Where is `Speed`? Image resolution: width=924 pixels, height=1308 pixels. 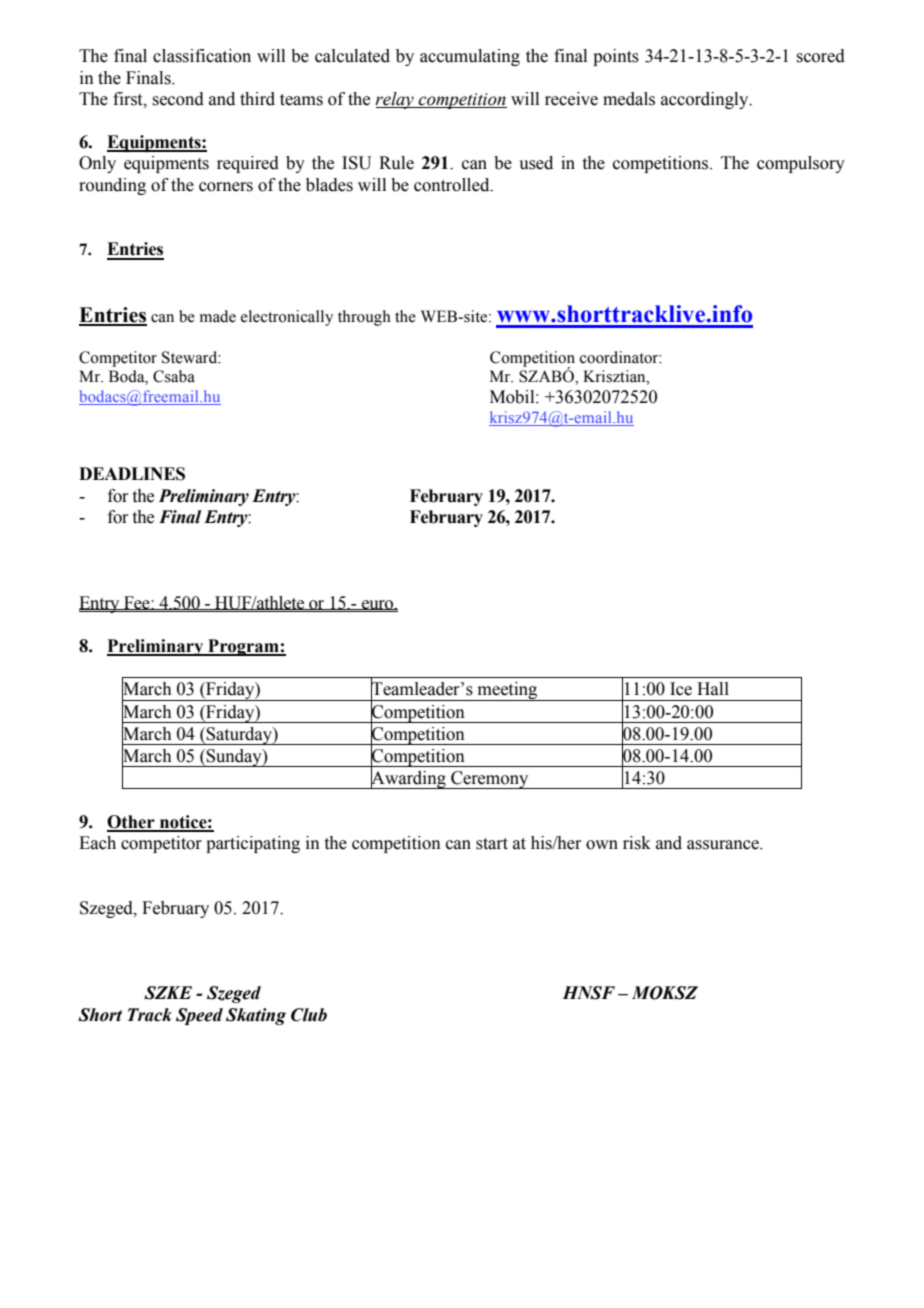
Speed is located at coordinates (199, 1016).
